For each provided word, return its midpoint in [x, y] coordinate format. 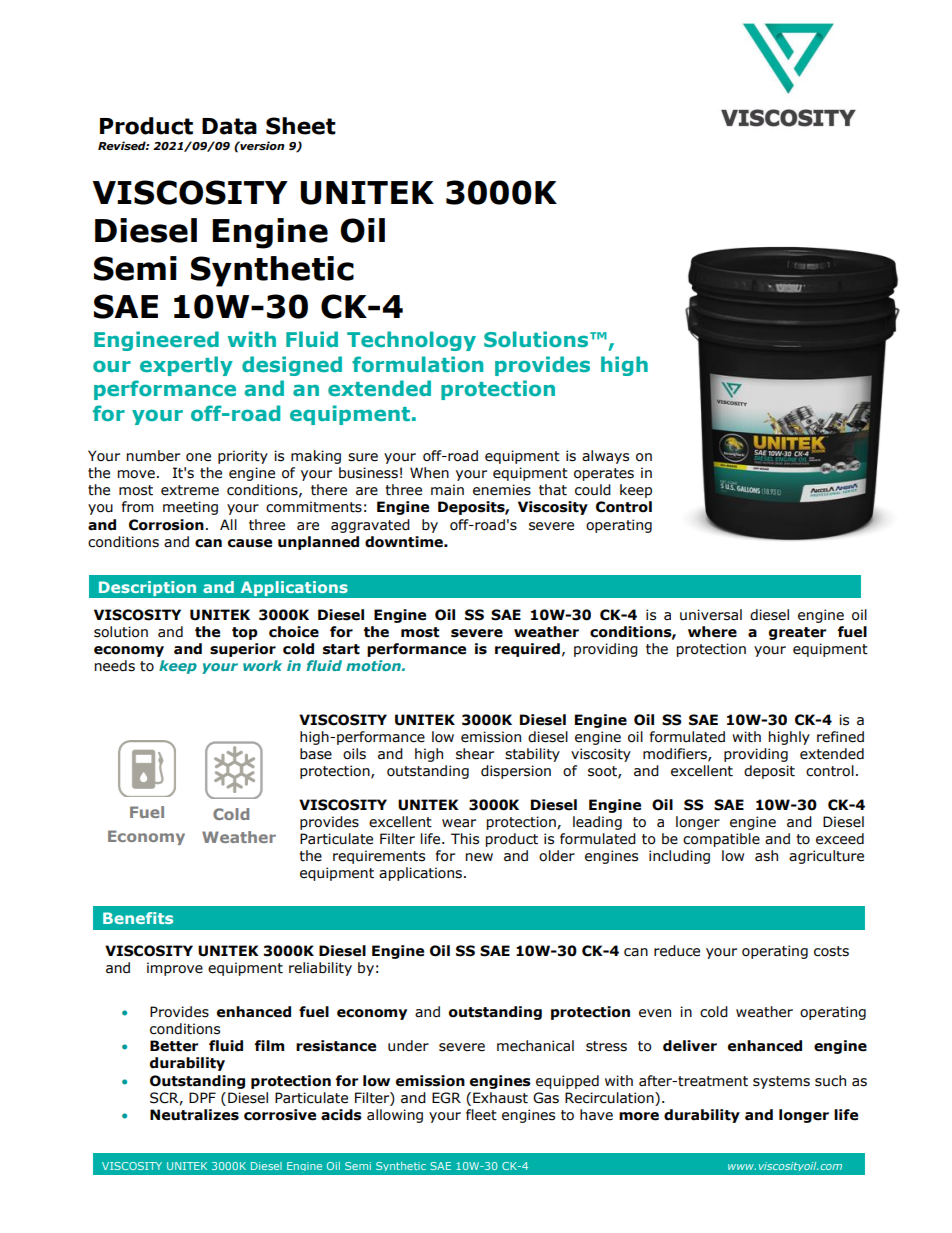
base [316, 754]
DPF [202, 1097]
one [198, 457]
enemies [502, 490]
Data [229, 126]
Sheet [301, 126]
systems [781, 1082]
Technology [411, 341]
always [605, 457]
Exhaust [500, 1098]
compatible [721, 840]
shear [475, 754]
